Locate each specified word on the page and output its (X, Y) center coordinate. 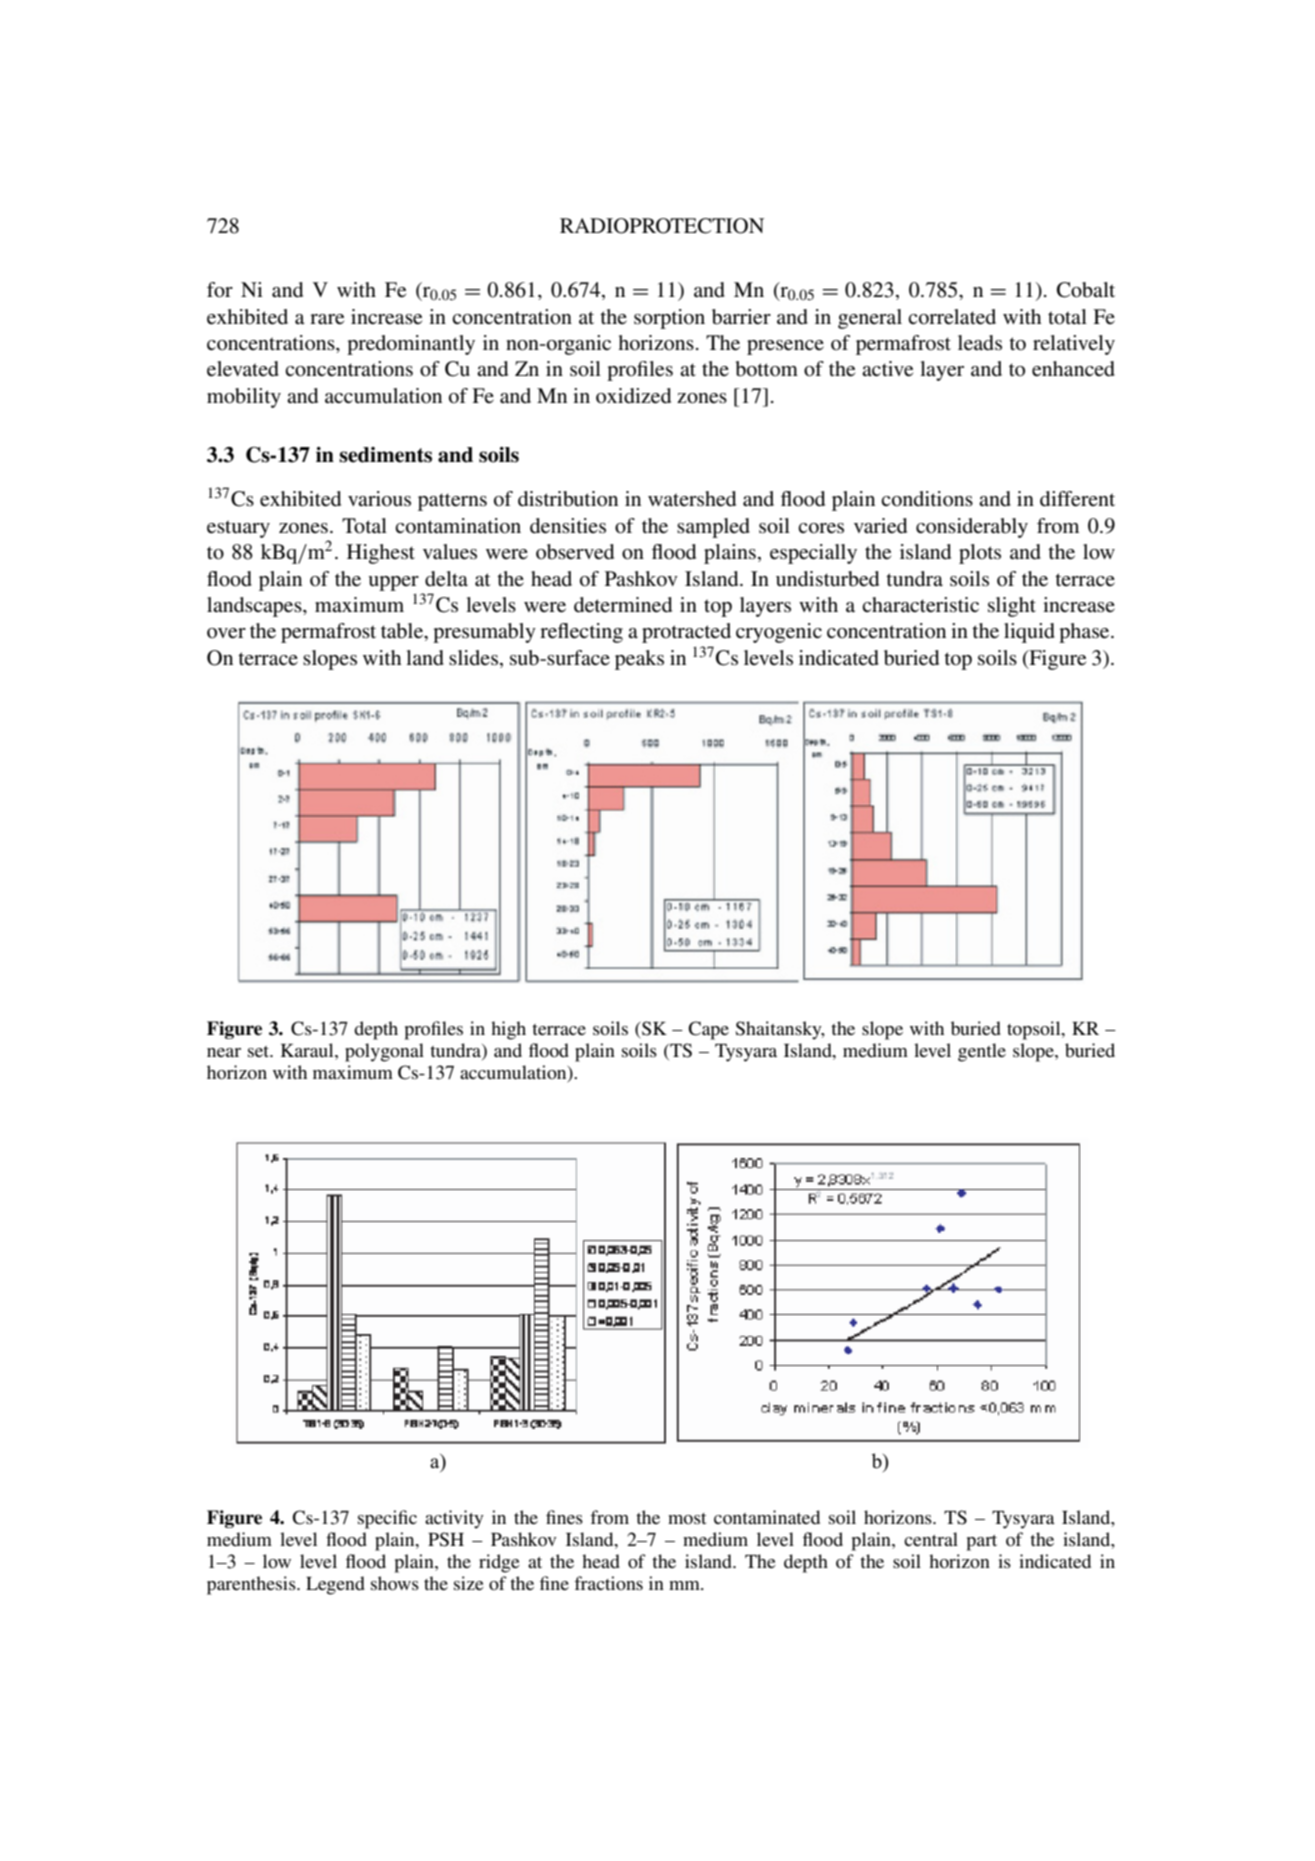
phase (1085, 633)
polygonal (384, 1052)
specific (387, 1519)
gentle (982, 1052)
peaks (639, 660)
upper (393, 583)
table (403, 632)
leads (980, 343)
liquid (1029, 633)
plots (980, 554)
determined (623, 605)
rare (327, 319)
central (931, 1539)
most (687, 1518)
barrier (741, 317)
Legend (335, 1585)
